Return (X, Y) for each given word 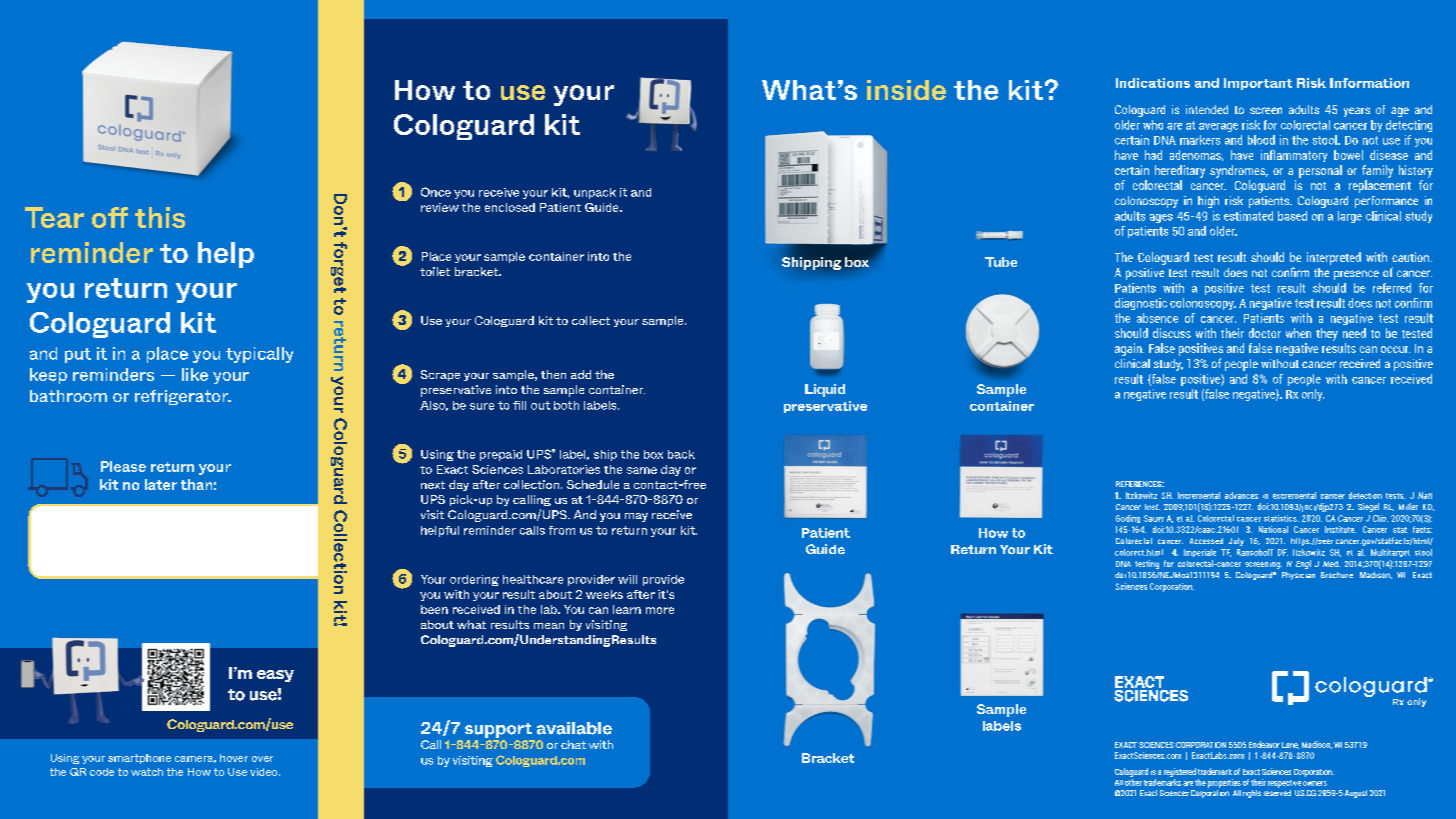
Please (123, 466)
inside (906, 90)
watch (147, 772)
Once (436, 192)
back (681, 454)
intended (1207, 109)
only (1313, 395)
